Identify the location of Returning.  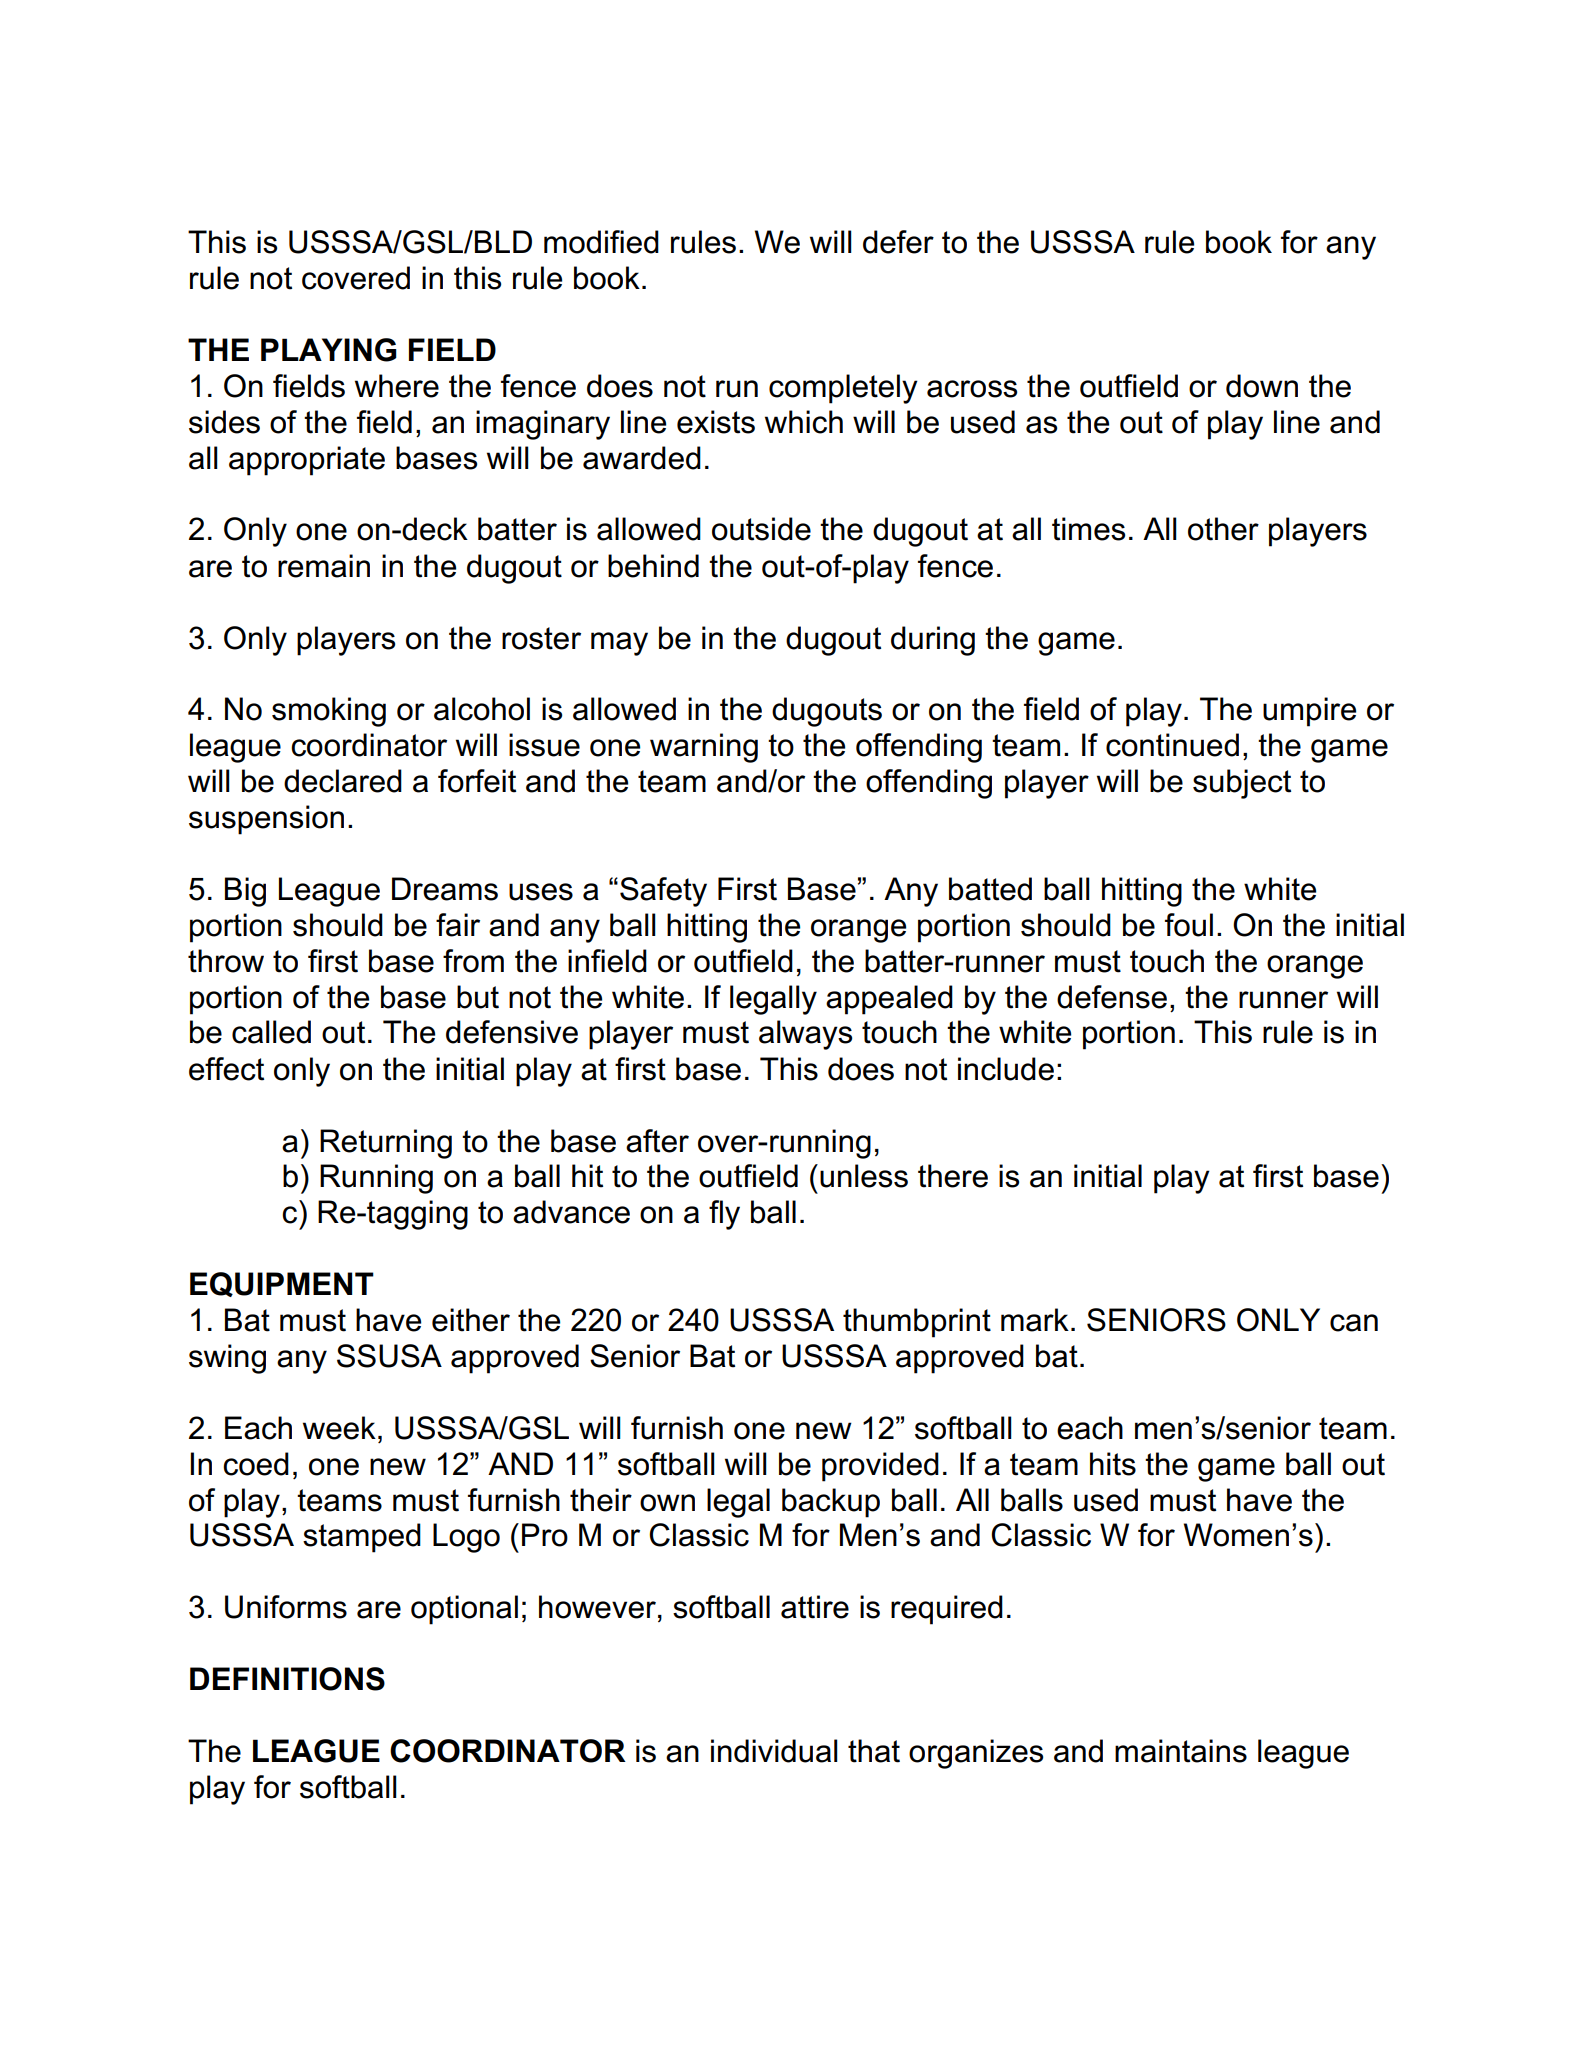
(386, 1144).
